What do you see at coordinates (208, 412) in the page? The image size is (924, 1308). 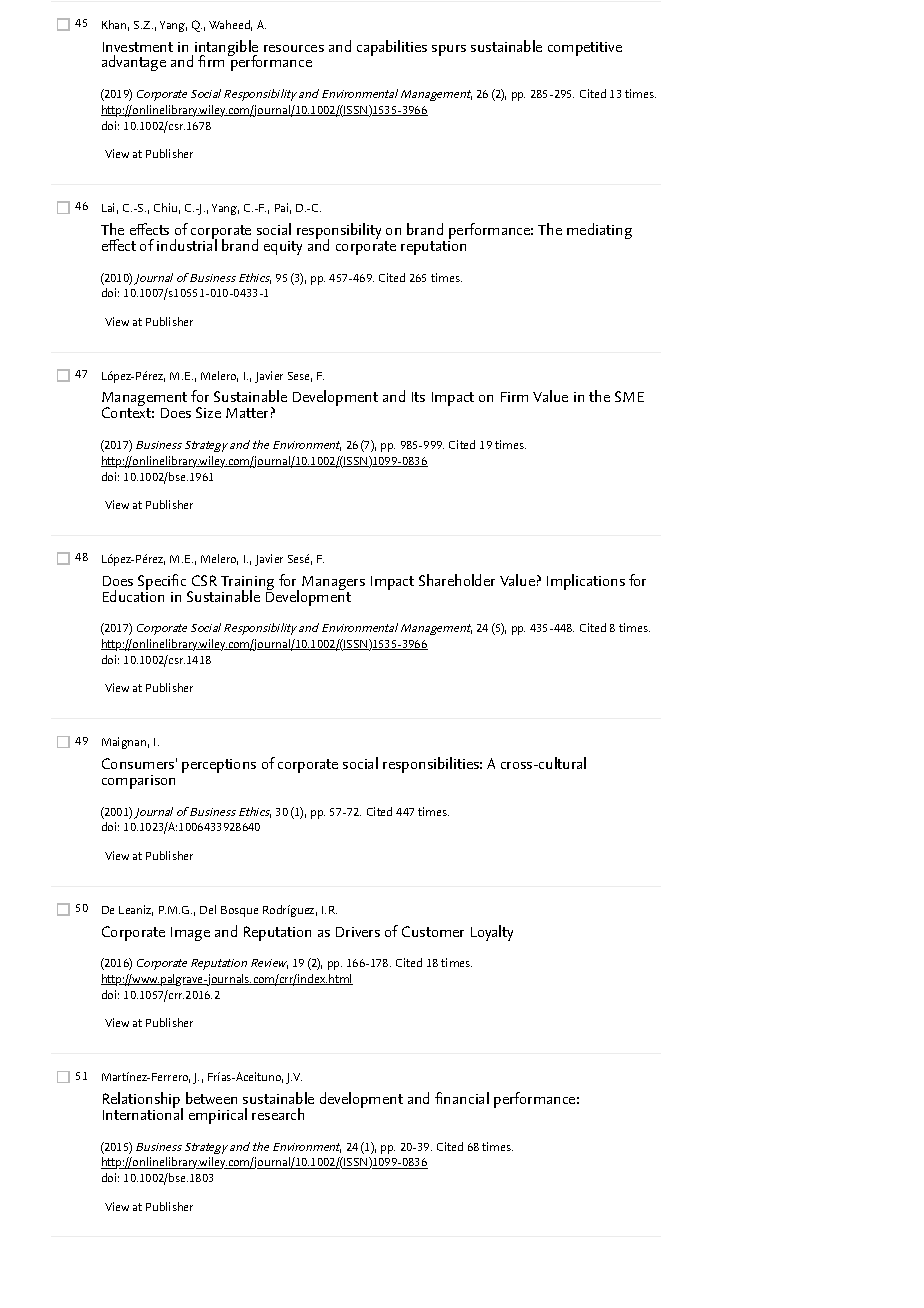 I see `Size` at bounding box center [208, 412].
